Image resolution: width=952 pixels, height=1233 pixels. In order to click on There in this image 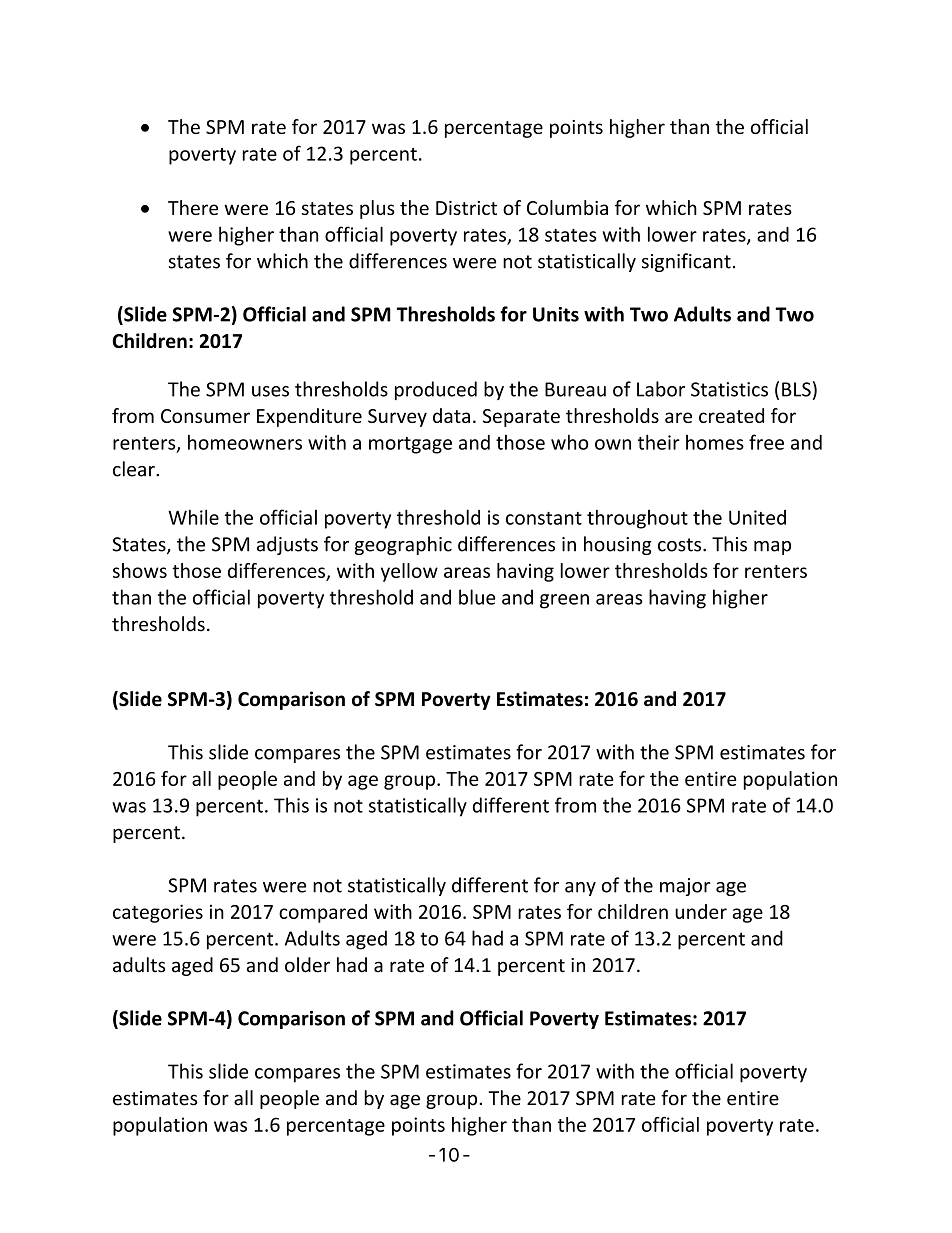, I will do `click(193, 207)`.
